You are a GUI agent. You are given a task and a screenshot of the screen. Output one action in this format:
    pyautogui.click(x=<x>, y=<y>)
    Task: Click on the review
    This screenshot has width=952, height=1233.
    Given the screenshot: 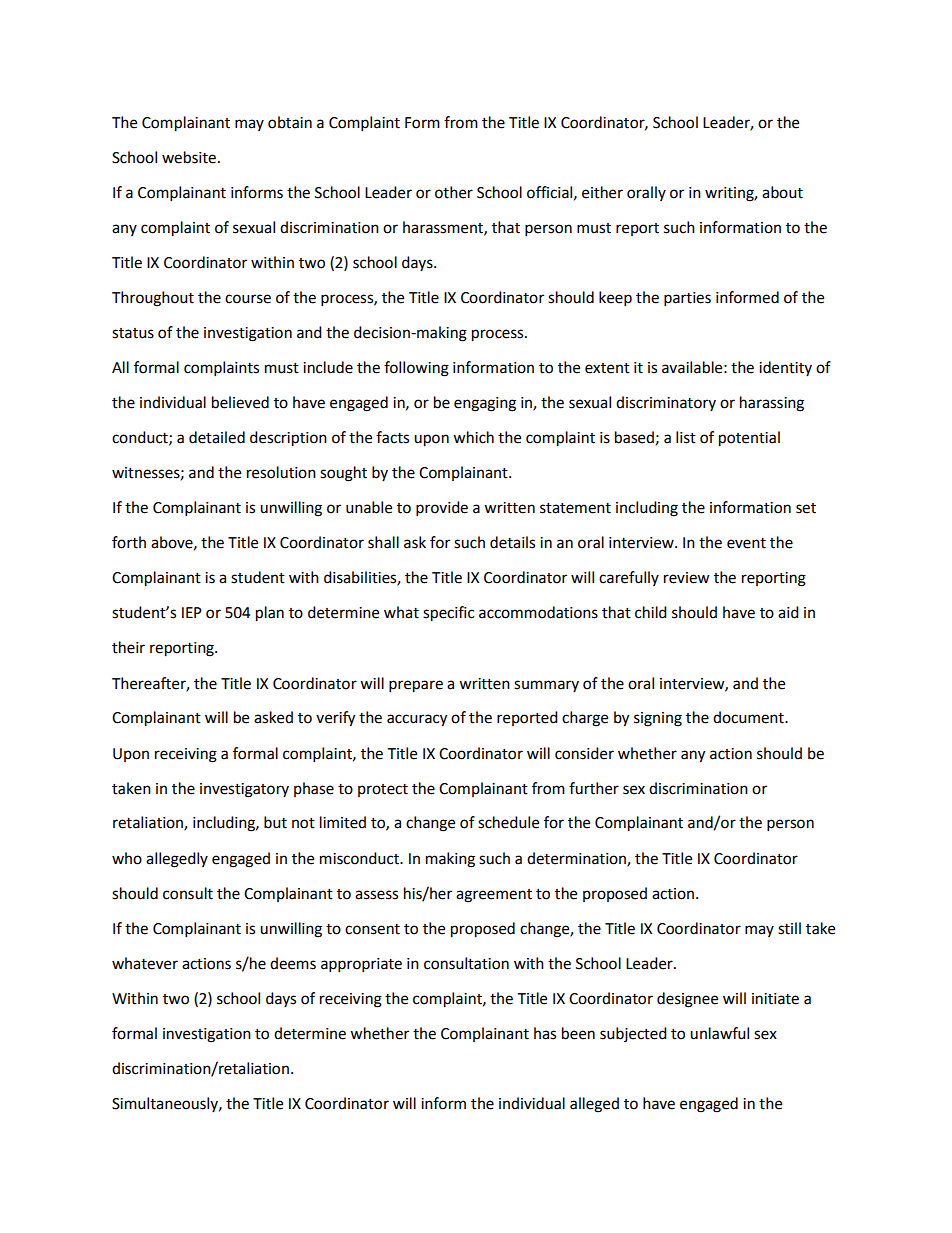 What is the action you would take?
    pyautogui.click(x=687, y=578)
